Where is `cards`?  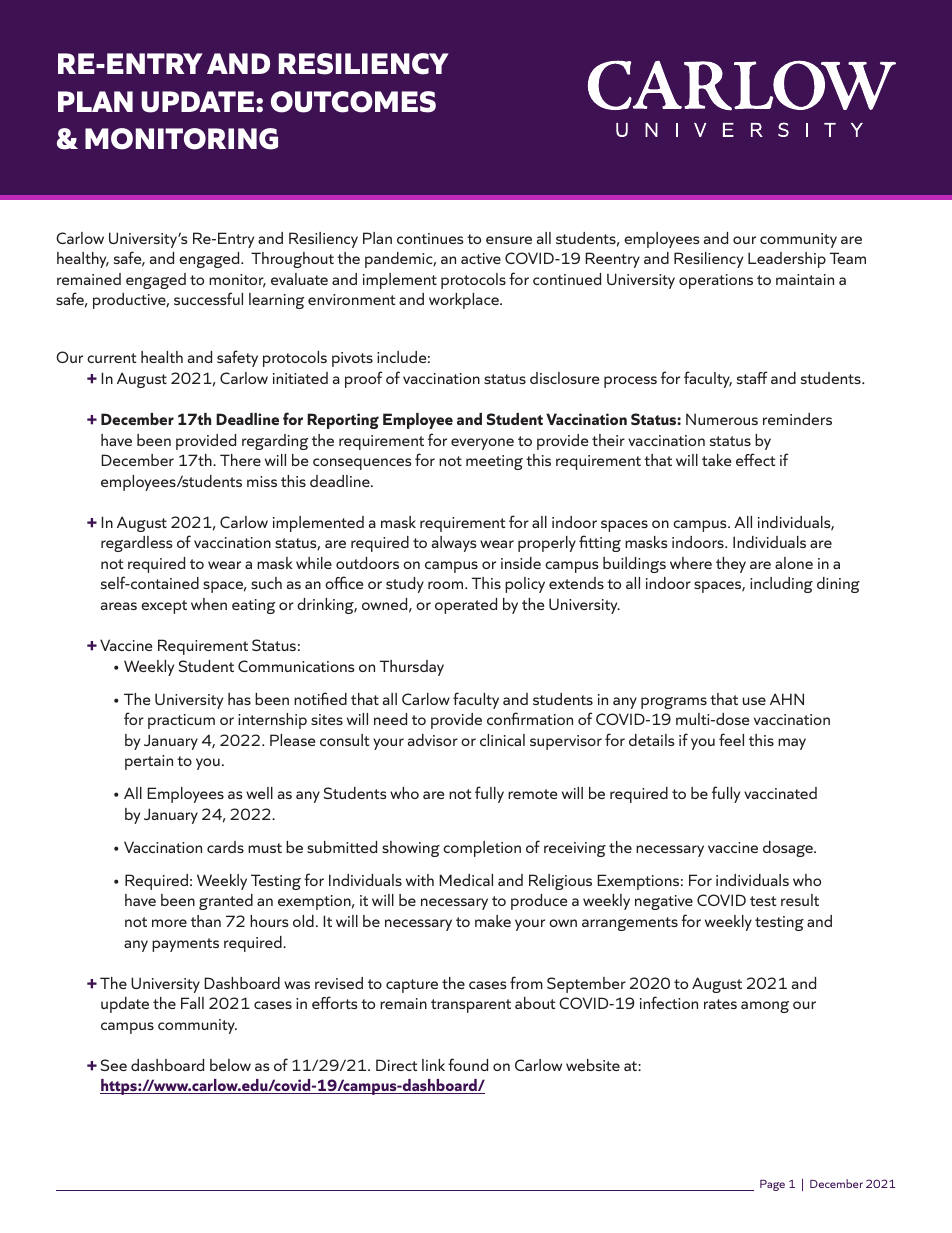 cards is located at coordinates (225, 847).
